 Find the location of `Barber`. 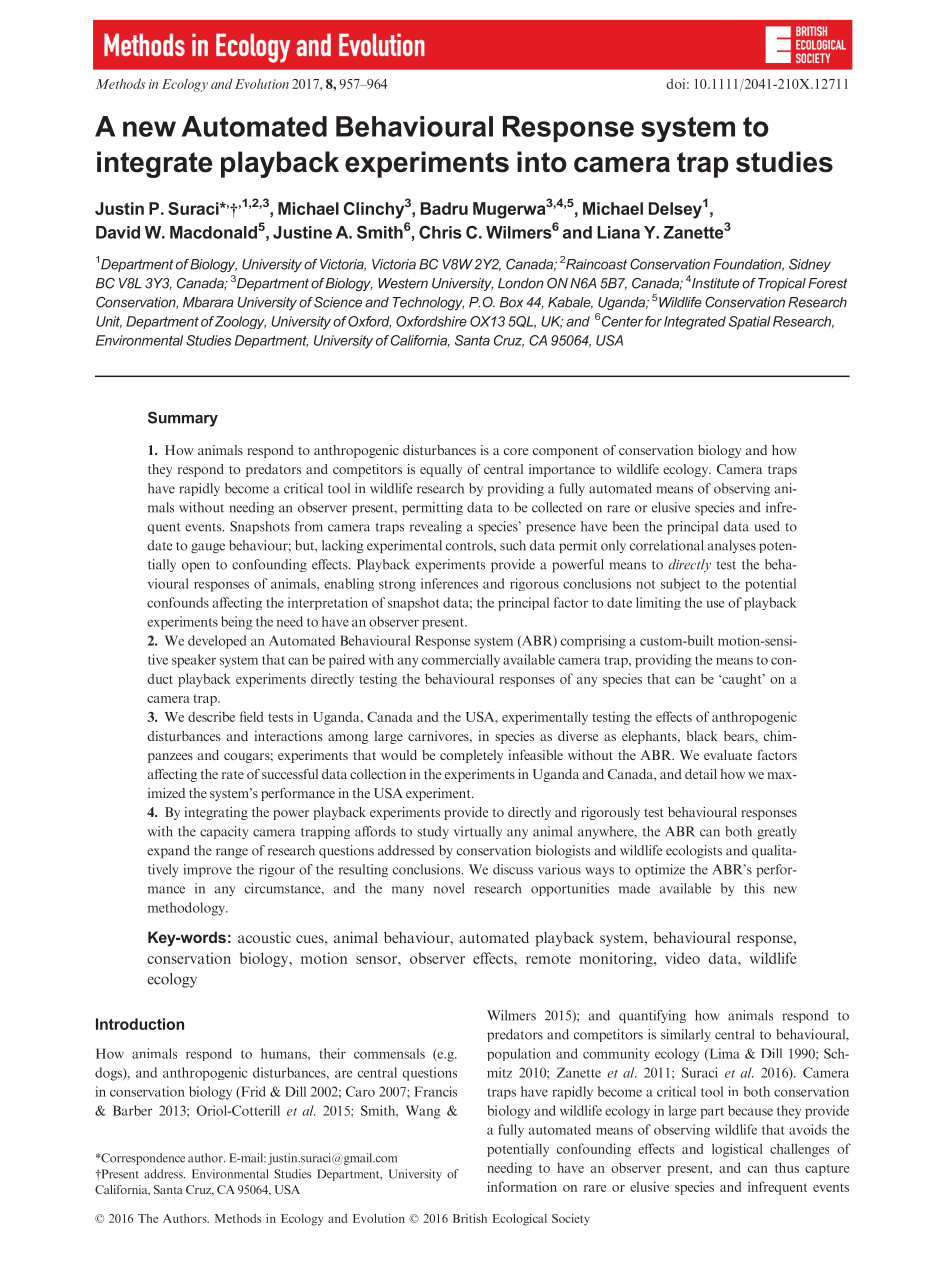

Barber is located at coordinates (132, 1110).
